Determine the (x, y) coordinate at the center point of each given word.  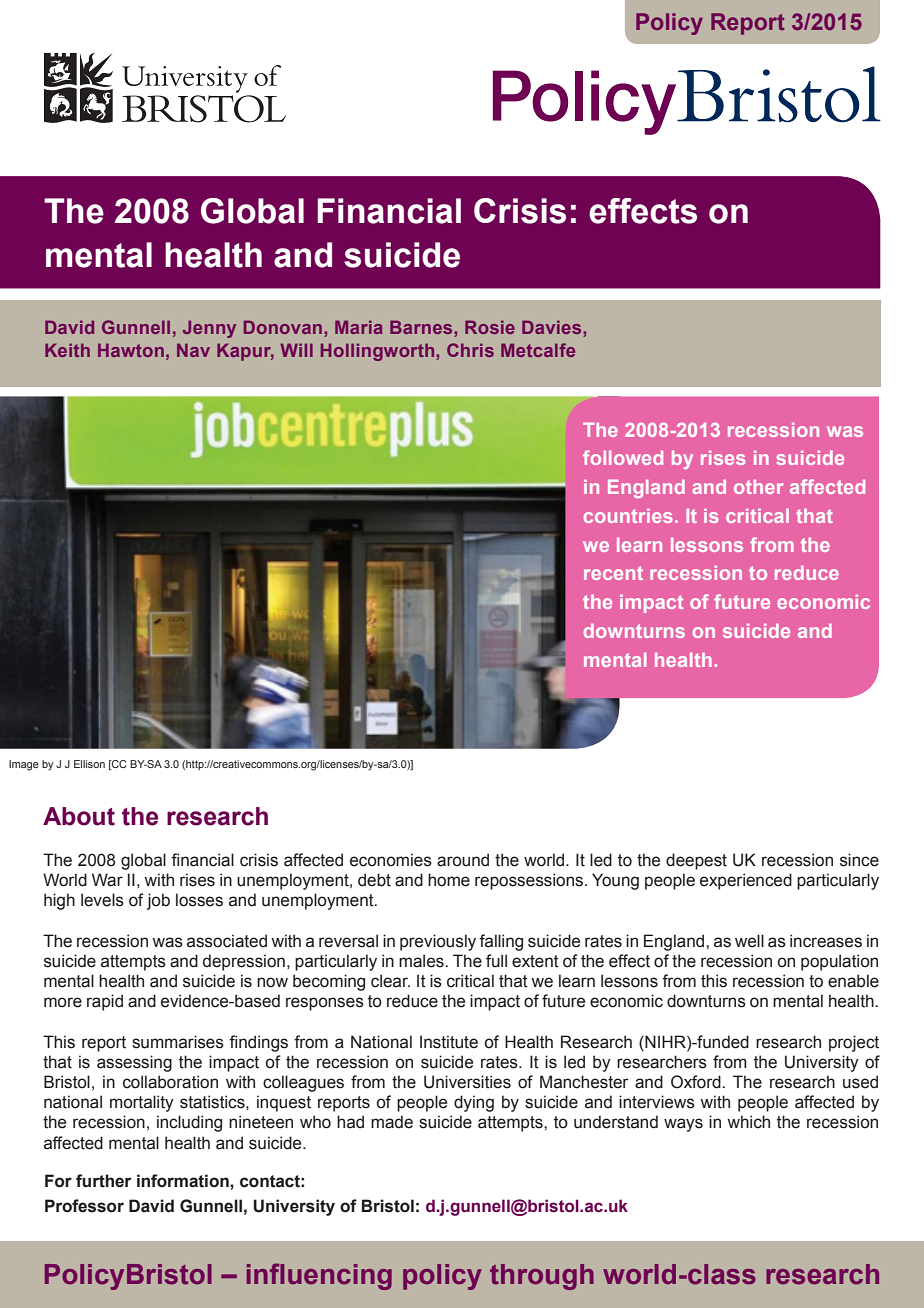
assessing (134, 1063)
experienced (746, 881)
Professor (84, 1206)
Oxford (697, 1082)
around (463, 860)
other (758, 487)
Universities (467, 1082)
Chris (470, 350)
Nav (193, 350)
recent (613, 573)
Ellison (89, 764)
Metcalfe (538, 350)
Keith (67, 350)
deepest (696, 861)
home (449, 880)
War (107, 880)
